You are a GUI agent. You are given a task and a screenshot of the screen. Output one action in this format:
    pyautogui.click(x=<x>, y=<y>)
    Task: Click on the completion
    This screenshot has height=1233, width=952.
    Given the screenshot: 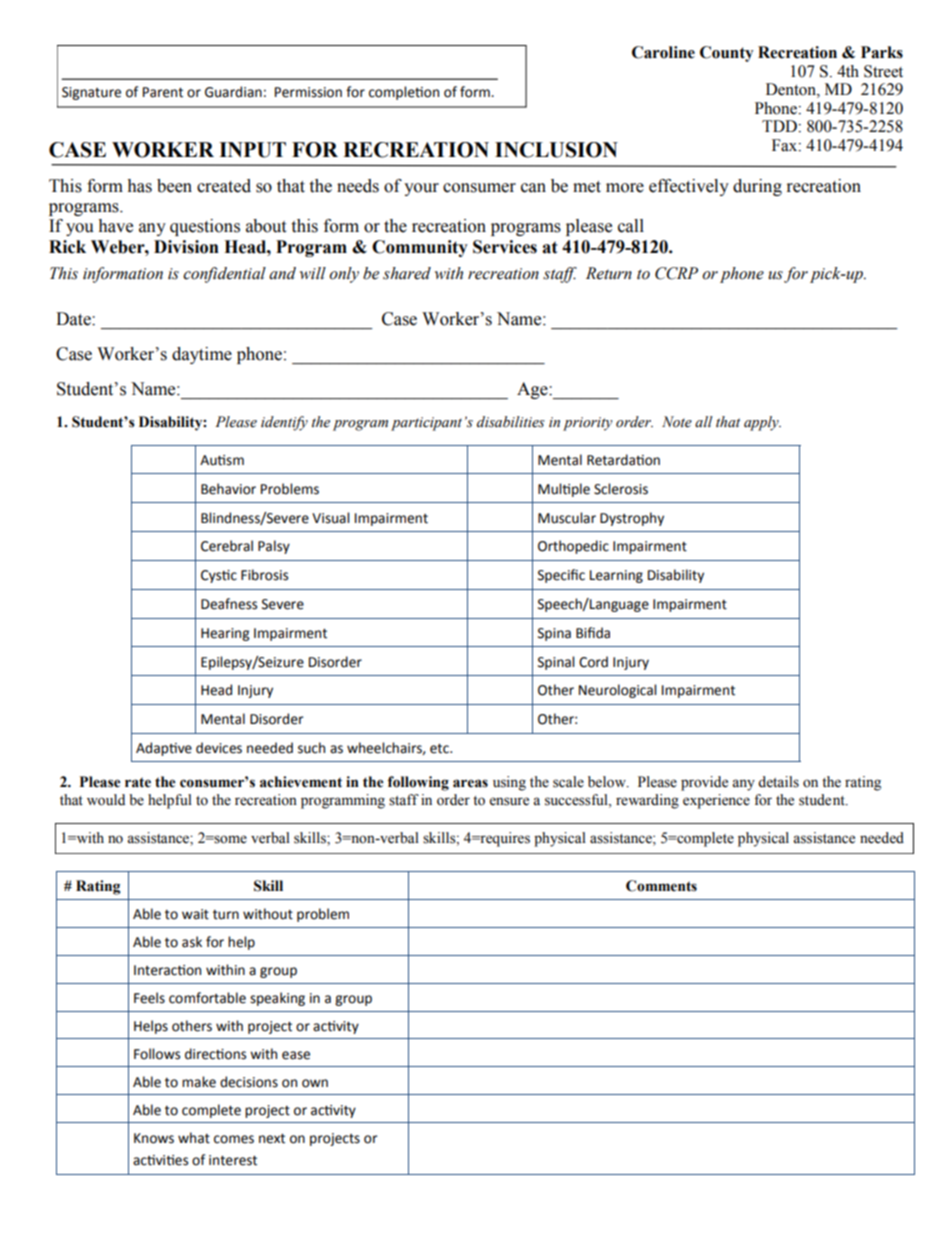 What is the action you would take?
    pyautogui.click(x=404, y=93)
